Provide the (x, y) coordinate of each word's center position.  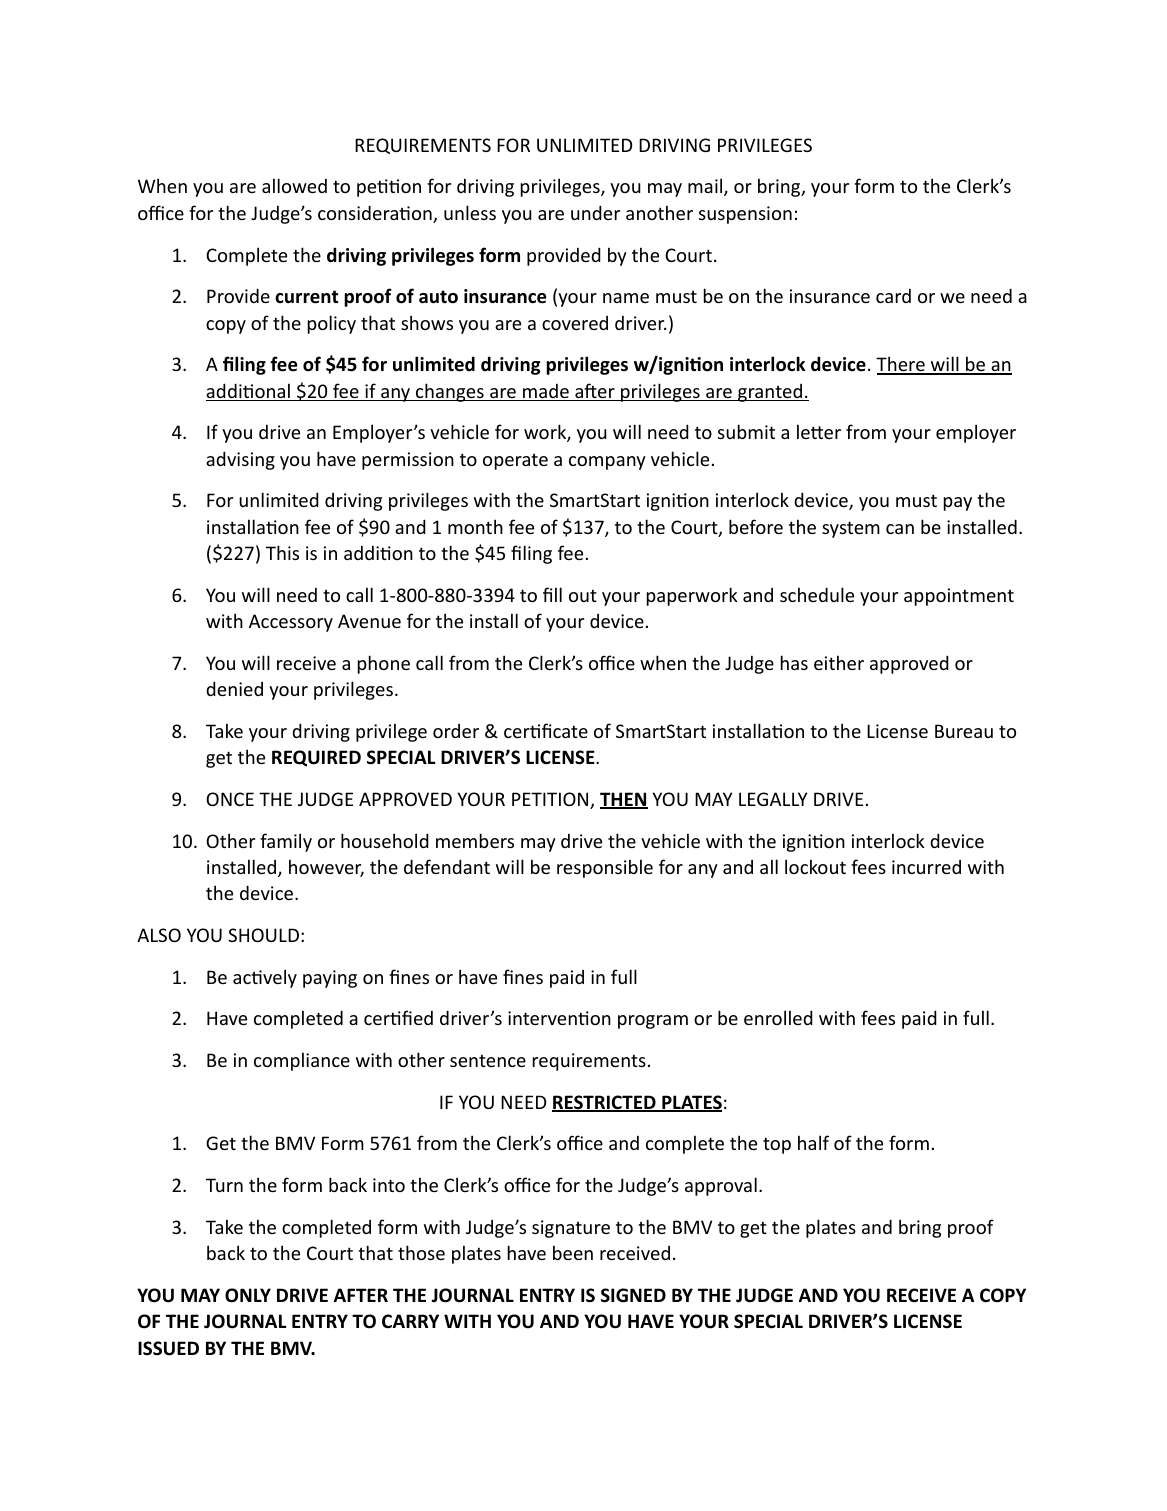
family (286, 842)
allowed (294, 185)
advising (240, 460)
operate (515, 462)
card (893, 296)
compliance (302, 1061)
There (901, 365)
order (456, 731)
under (595, 212)
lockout (815, 866)
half (813, 1142)
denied (234, 688)
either (839, 662)
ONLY (248, 1295)
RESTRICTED (605, 1103)
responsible (605, 868)
